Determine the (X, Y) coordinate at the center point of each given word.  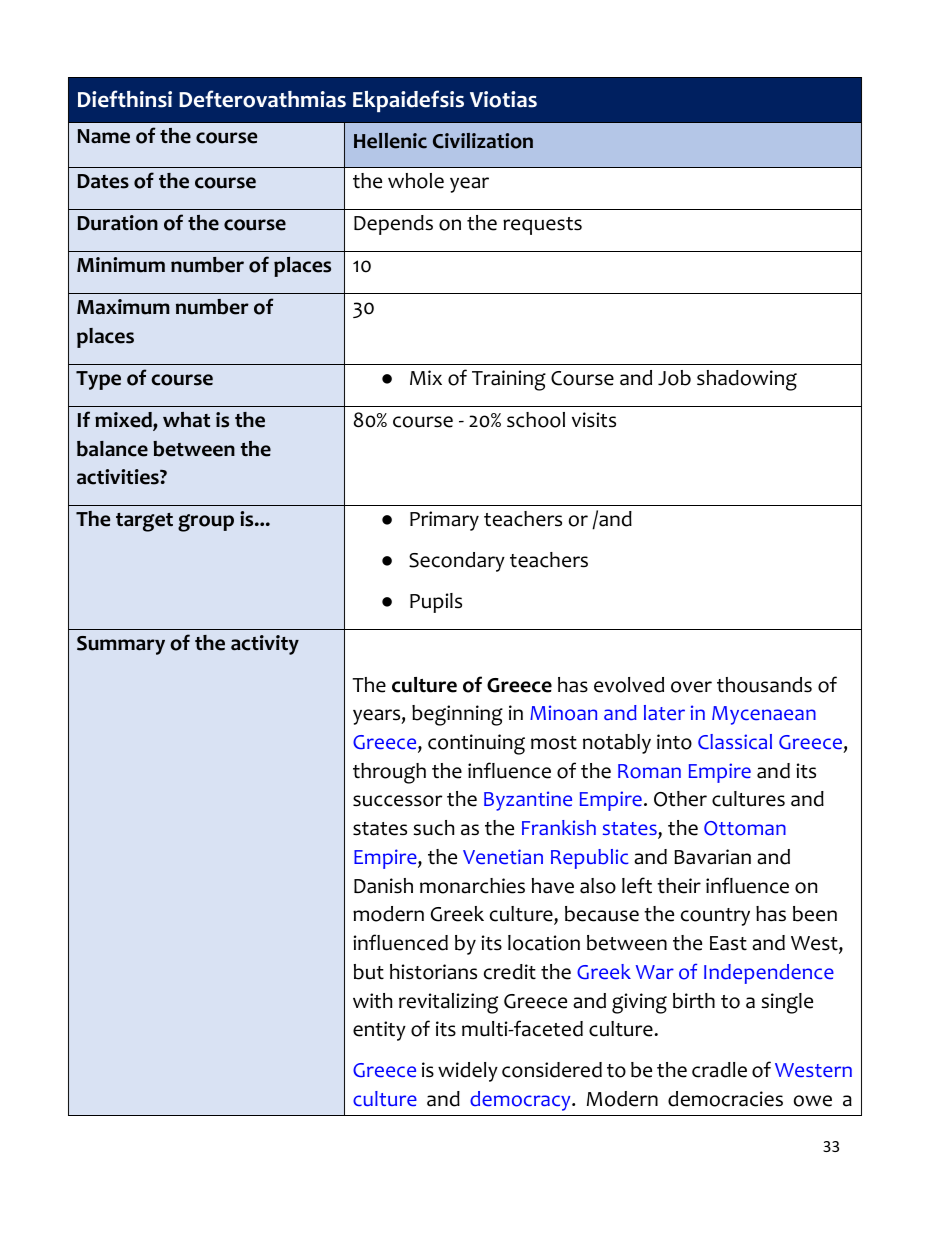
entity (379, 1031)
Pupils (436, 603)
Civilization (483, 141)
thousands (764, 685)
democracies (725, 1099)
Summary (121, 645)
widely (468, 1072)
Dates (103, 181)
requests (542, 226)
